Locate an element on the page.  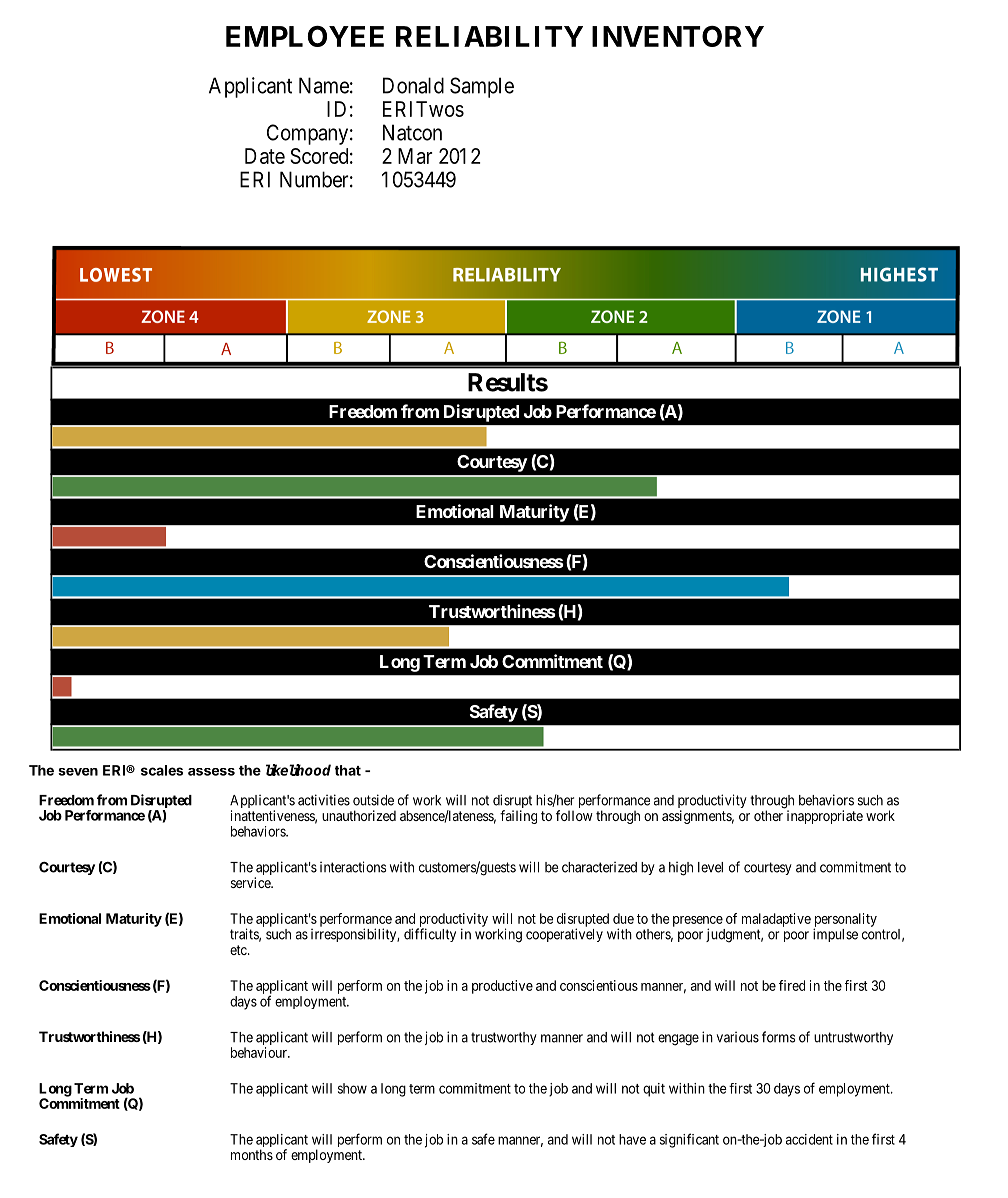
inappropriate is located at coordinates (825, 817).
